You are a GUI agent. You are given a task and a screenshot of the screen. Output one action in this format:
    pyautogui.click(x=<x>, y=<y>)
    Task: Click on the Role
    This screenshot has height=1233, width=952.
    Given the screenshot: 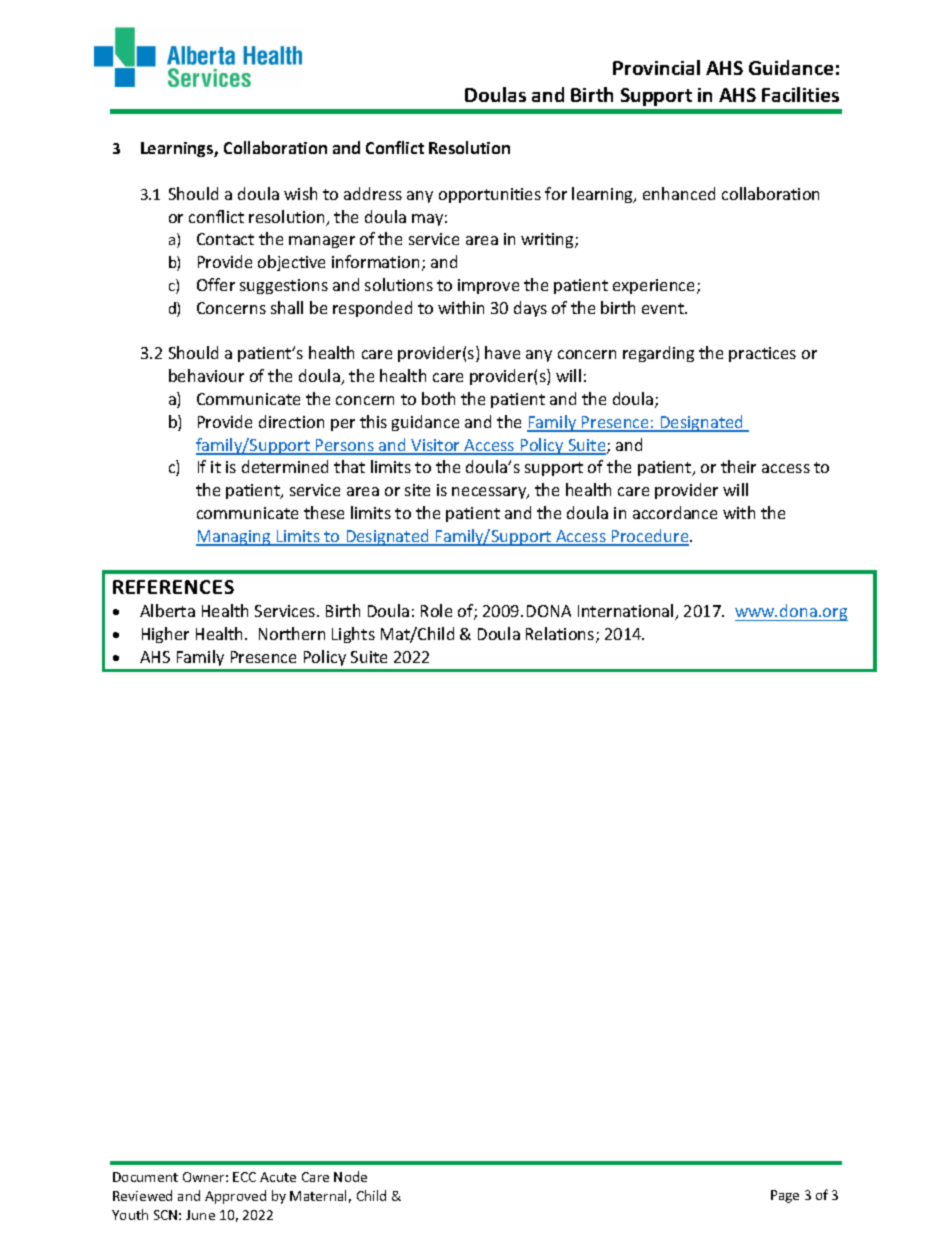 What is the action you would take?
    pyautogui.click(x=436, y=610)
